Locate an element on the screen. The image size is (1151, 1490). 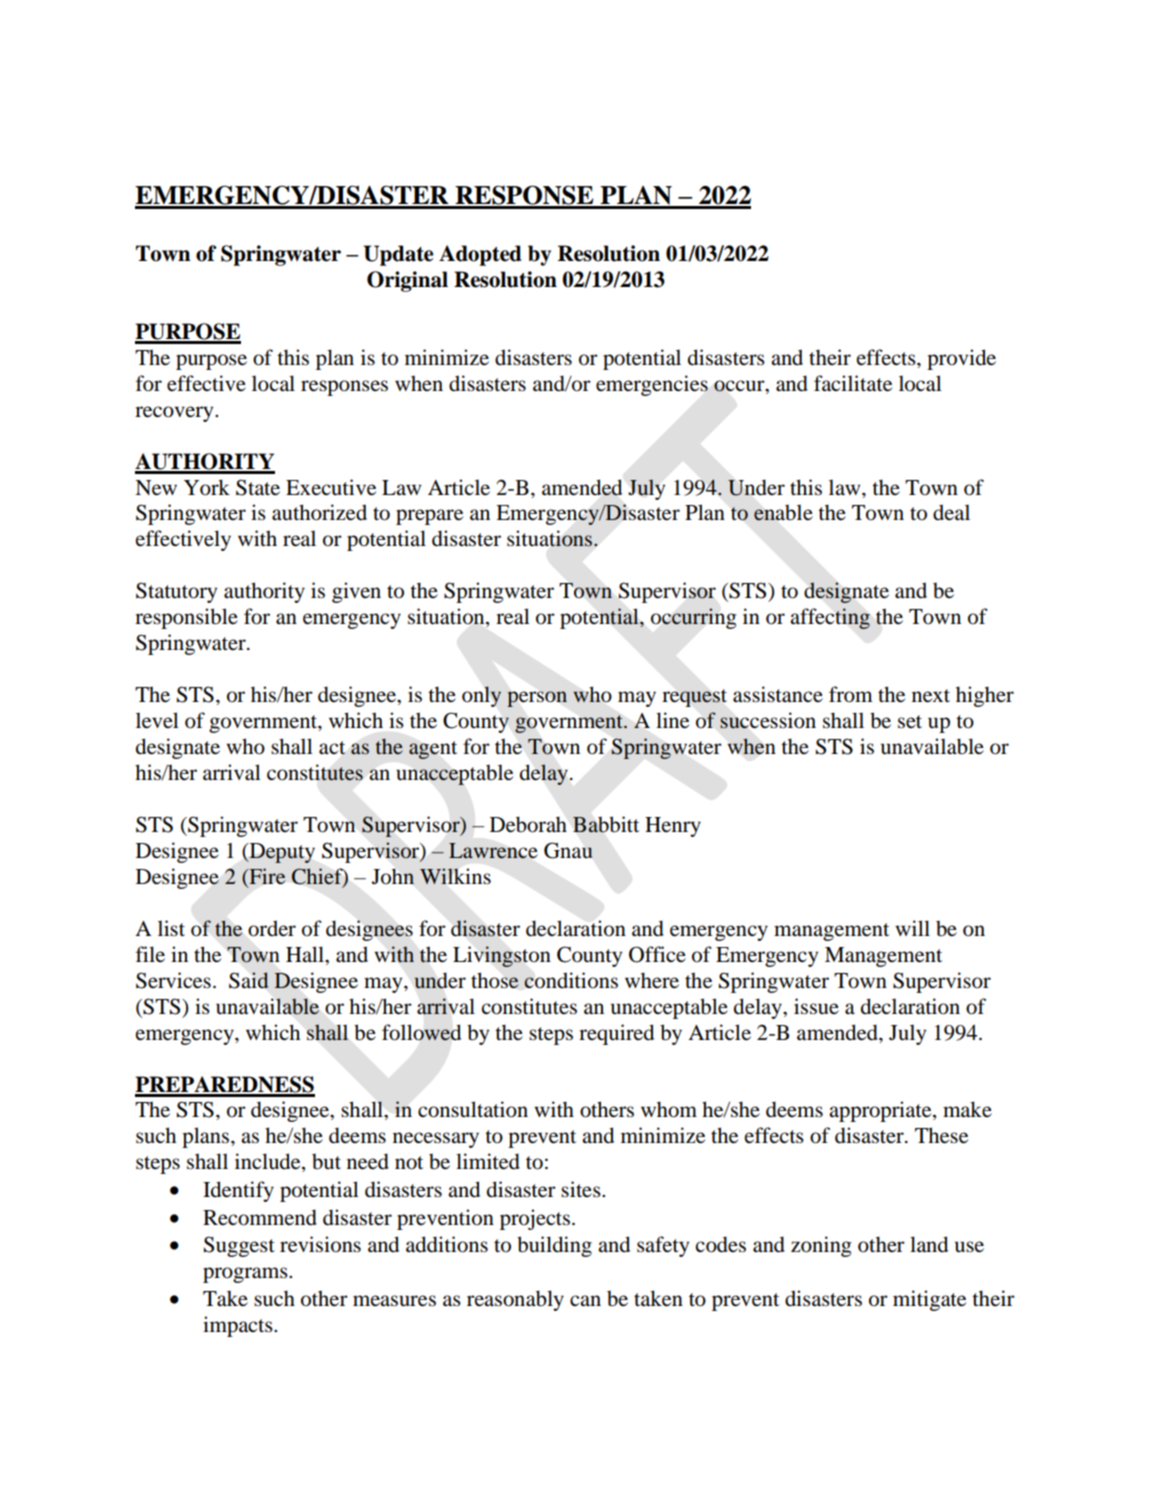
programs is located at coordinates (246, 1275).
